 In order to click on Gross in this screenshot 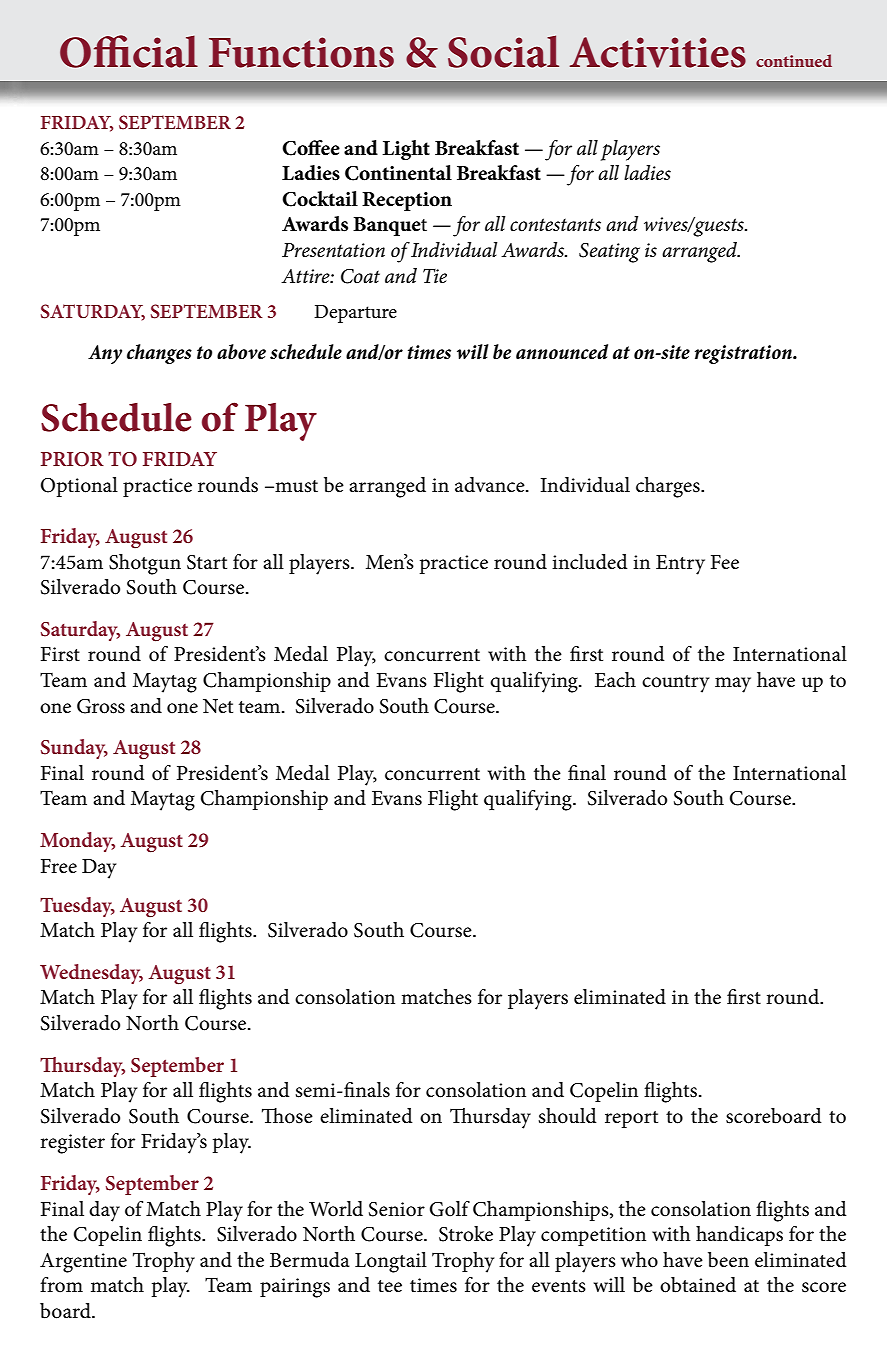, I will do `click(101, 706)`.
